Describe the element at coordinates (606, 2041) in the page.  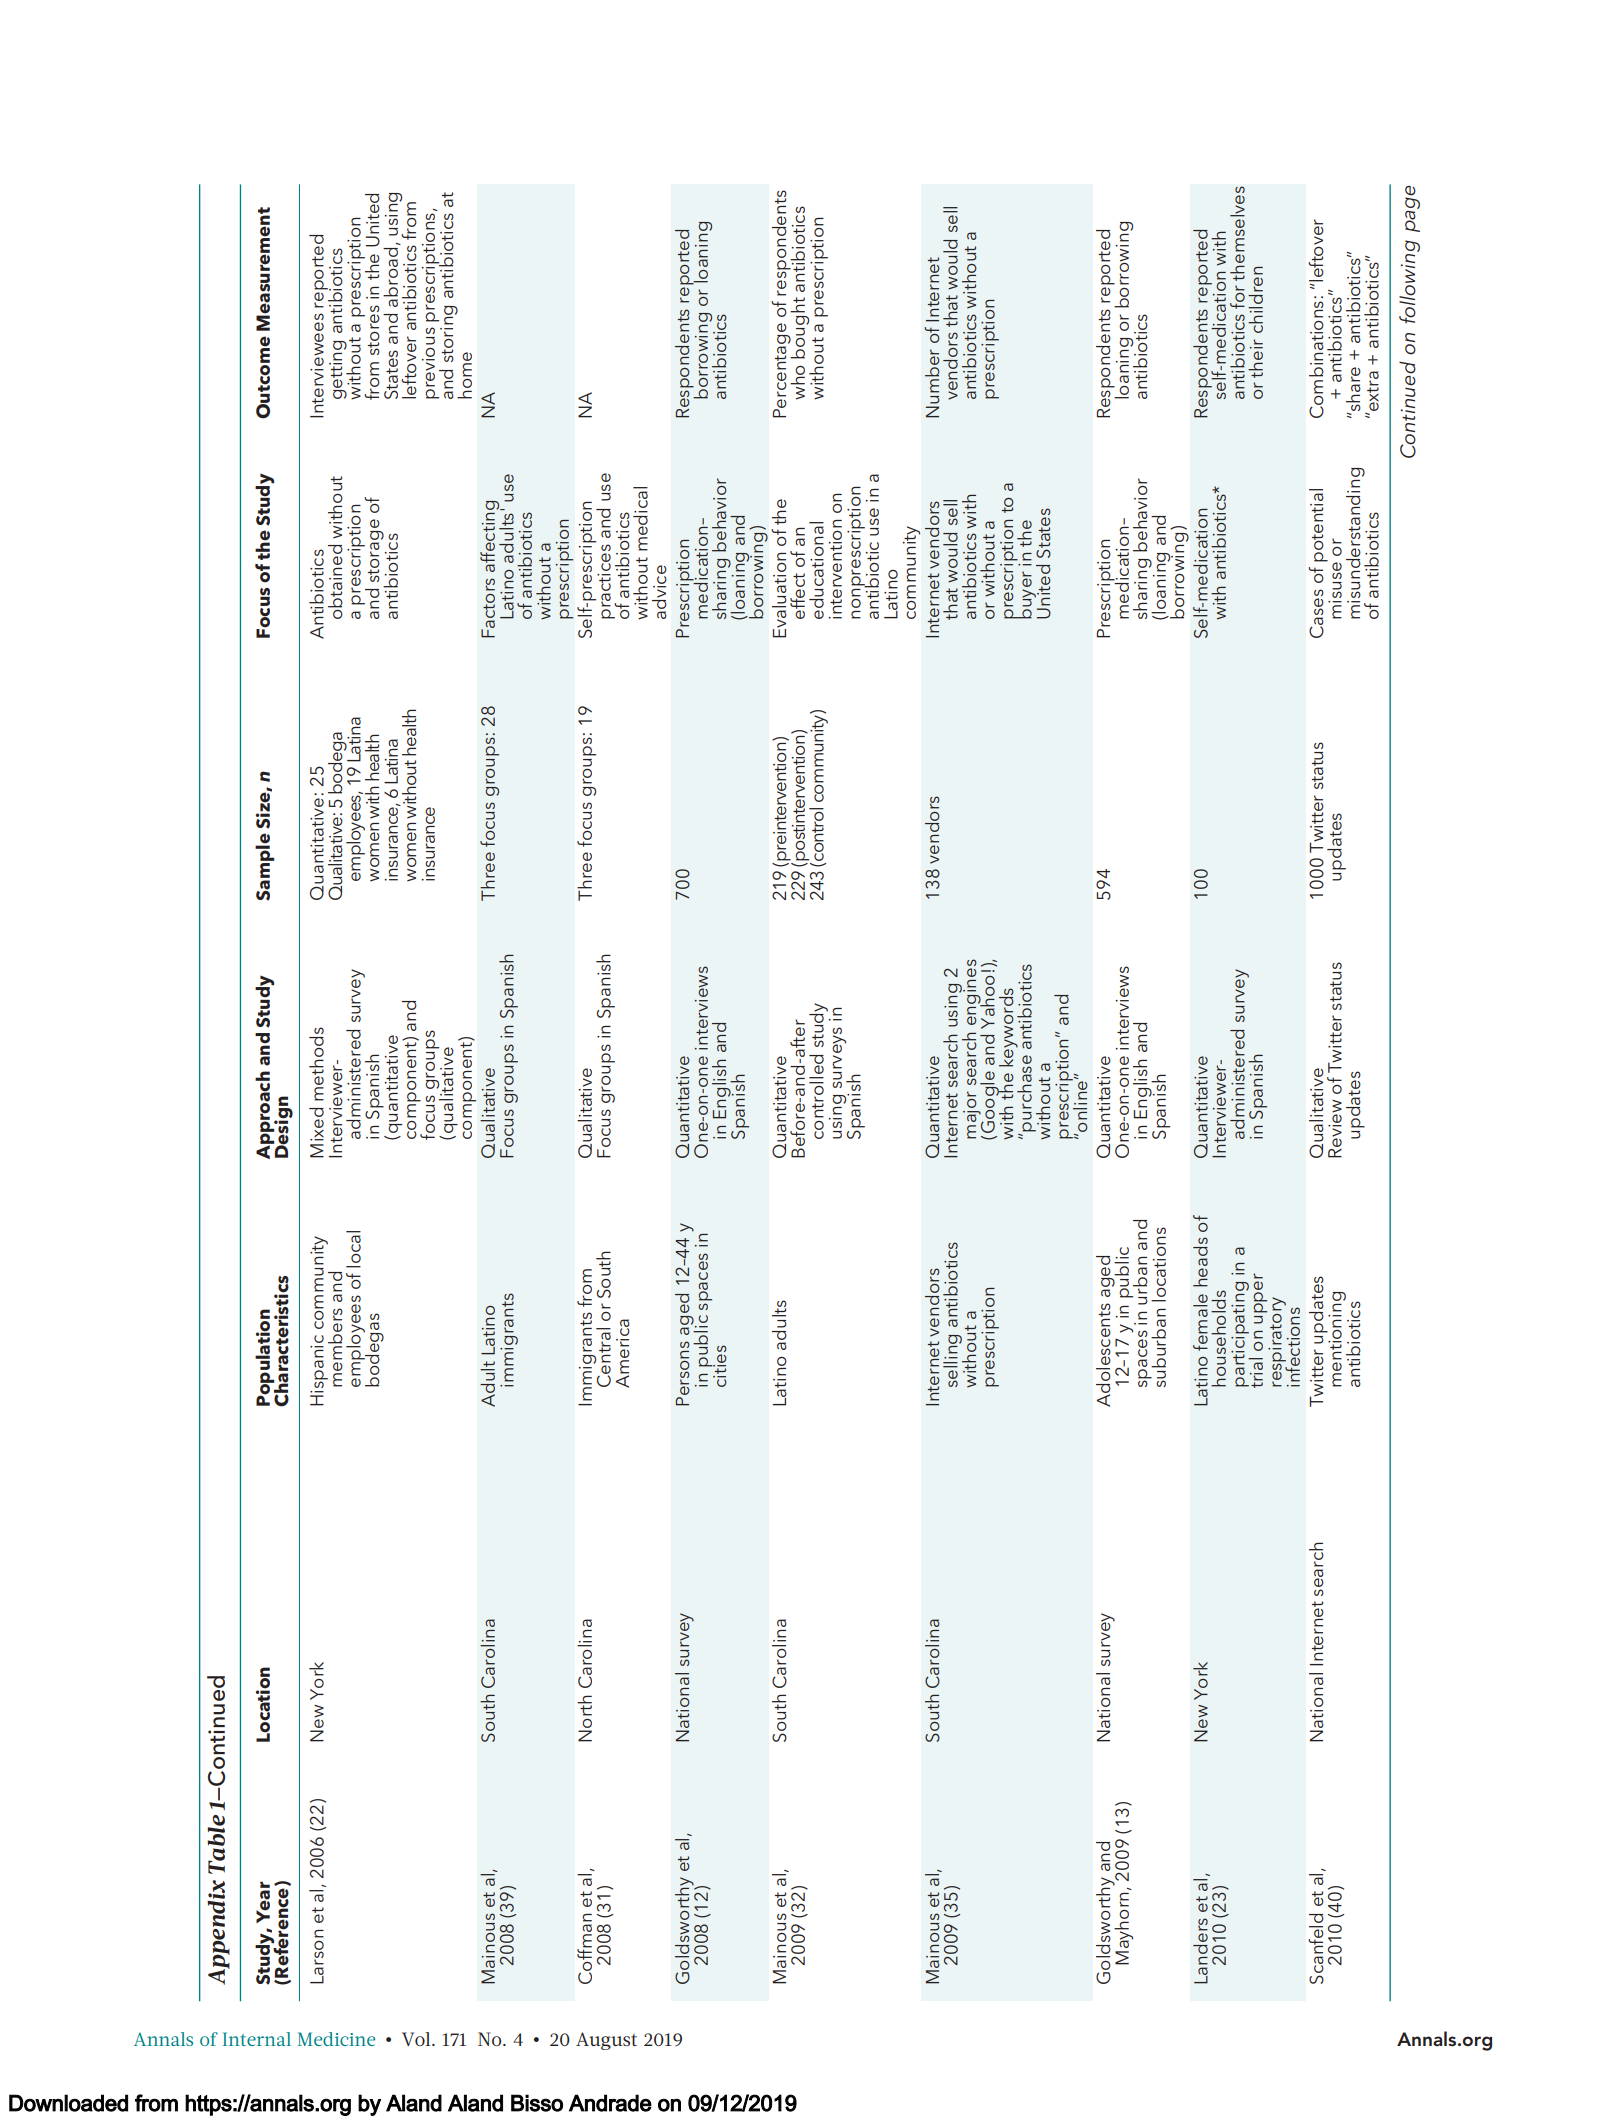
I see `August` at that location.
